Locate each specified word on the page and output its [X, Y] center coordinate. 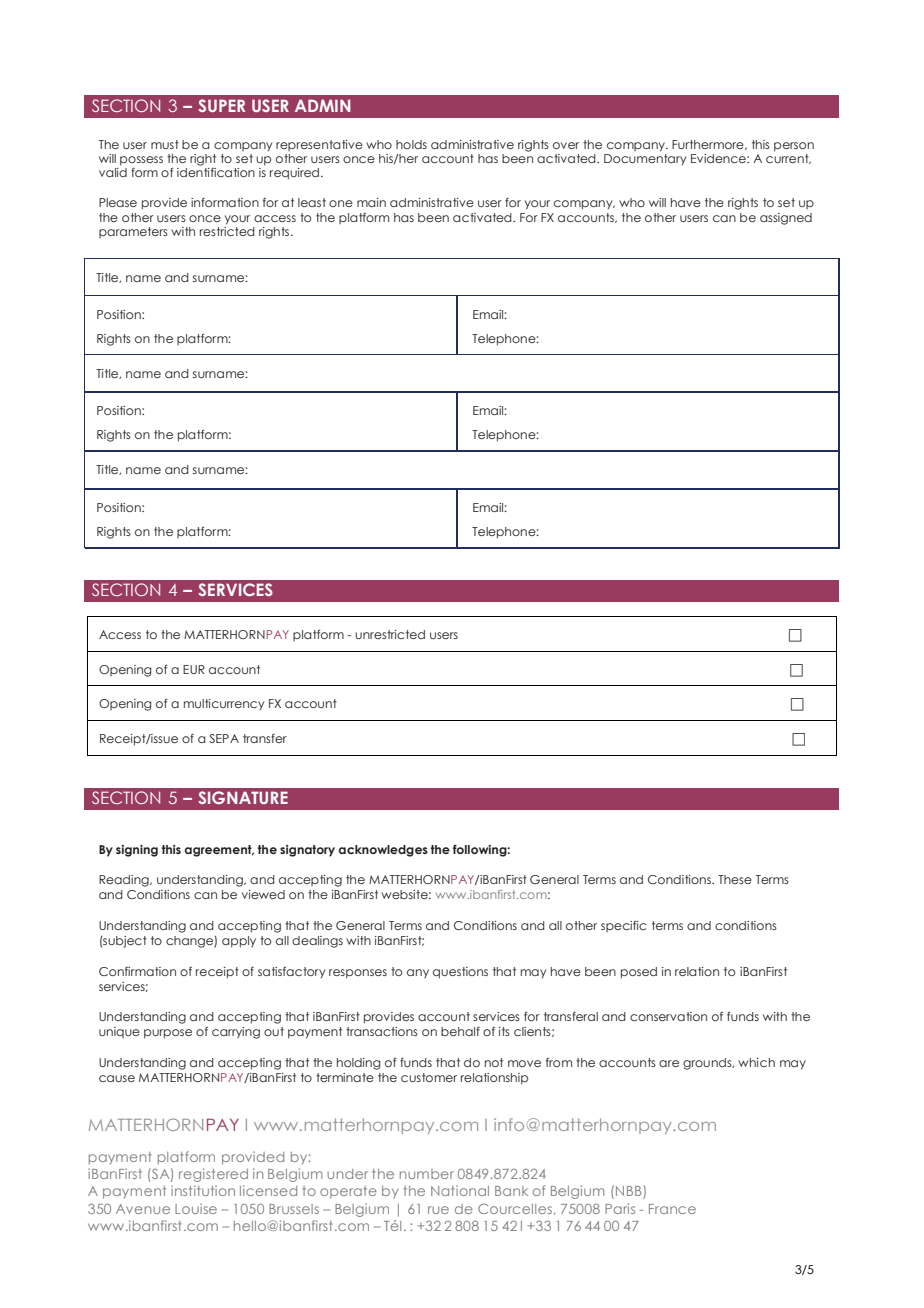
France [672, 1209]
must [165, 144]
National [460, 1190]
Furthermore [709, 145]
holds [411, 144]
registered [213, 1175]
